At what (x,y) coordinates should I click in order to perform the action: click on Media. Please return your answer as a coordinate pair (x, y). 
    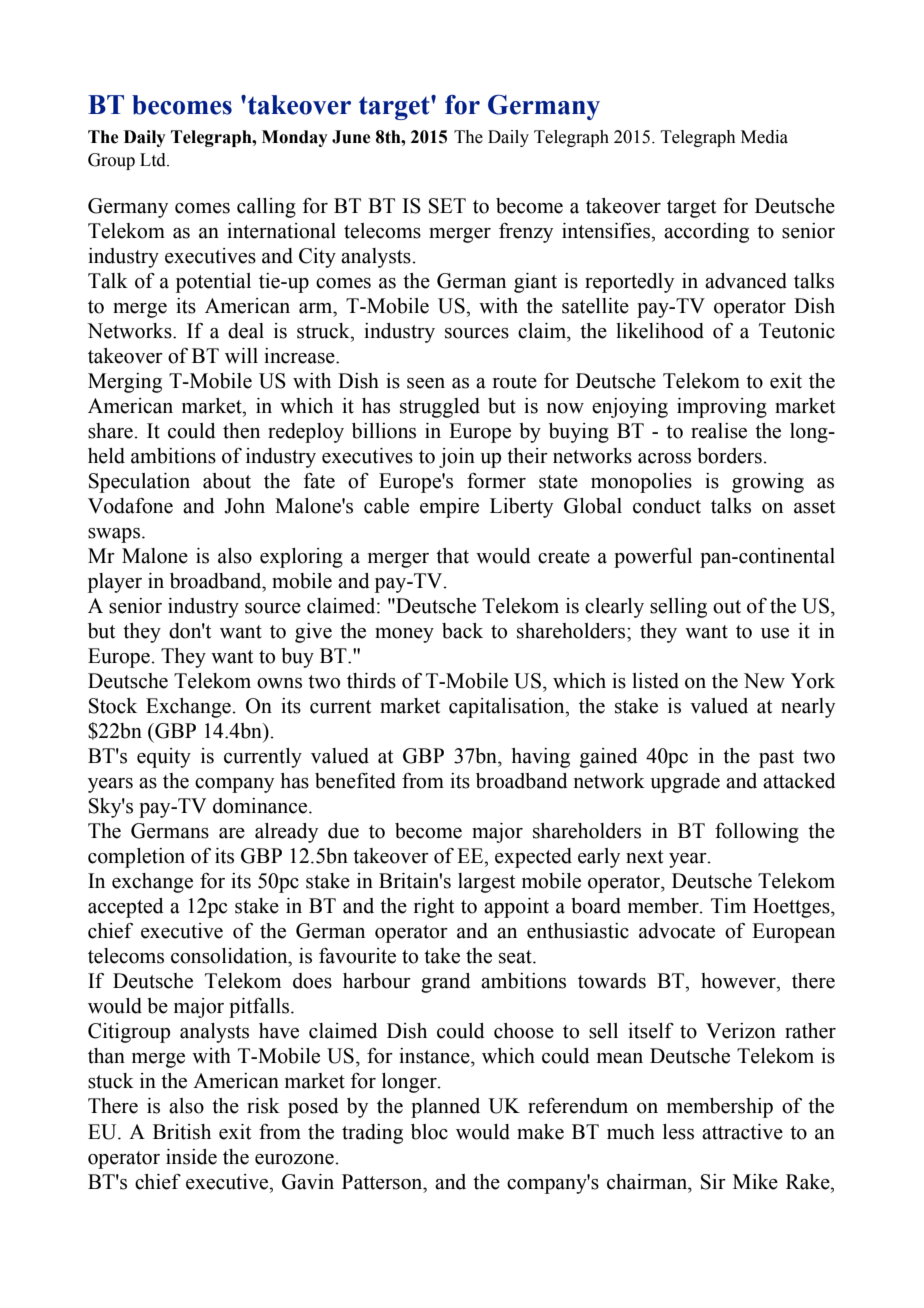
    Looking at the image, I should click on (764, 137).
